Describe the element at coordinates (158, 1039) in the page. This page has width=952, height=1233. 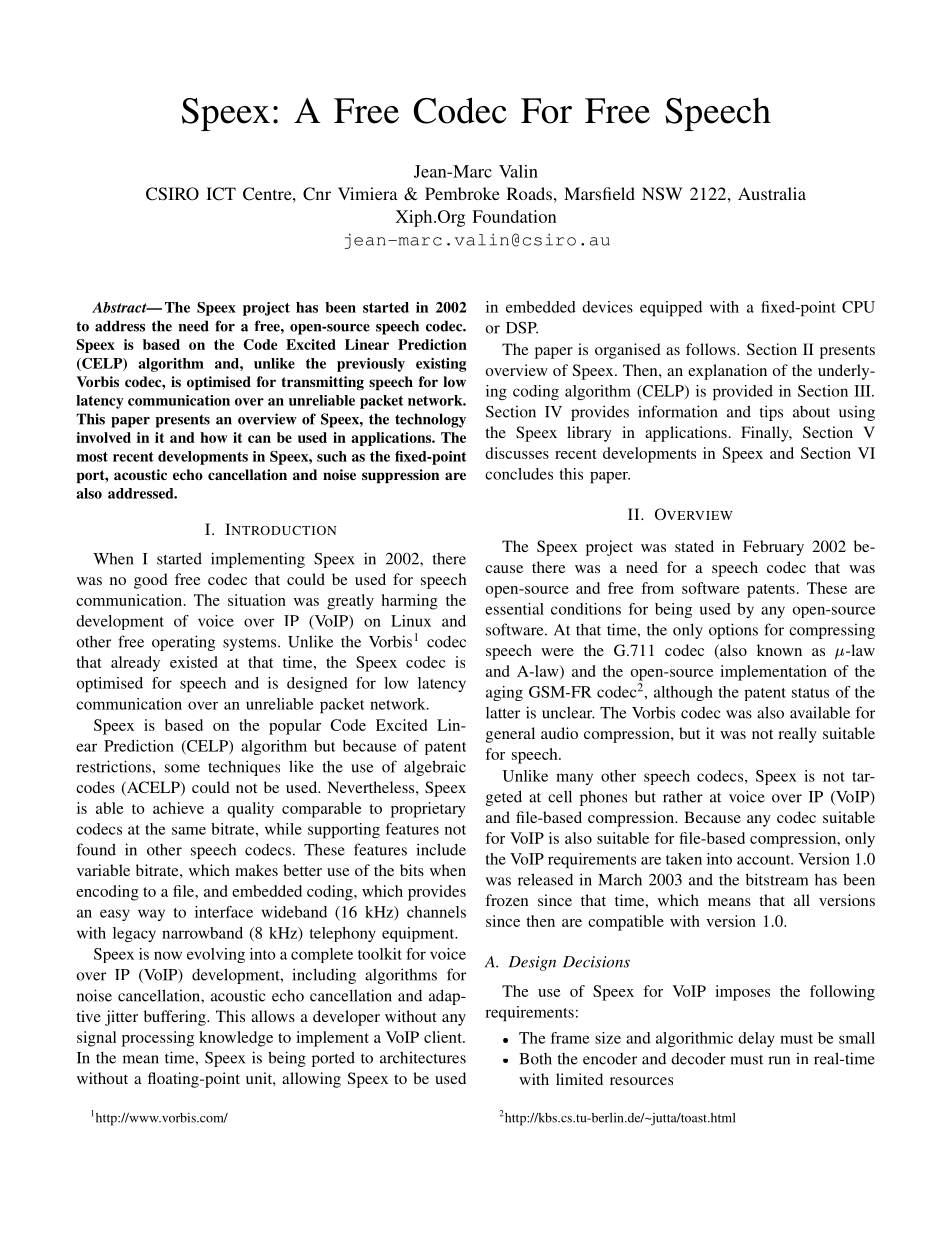
I see `processing` at that location.
